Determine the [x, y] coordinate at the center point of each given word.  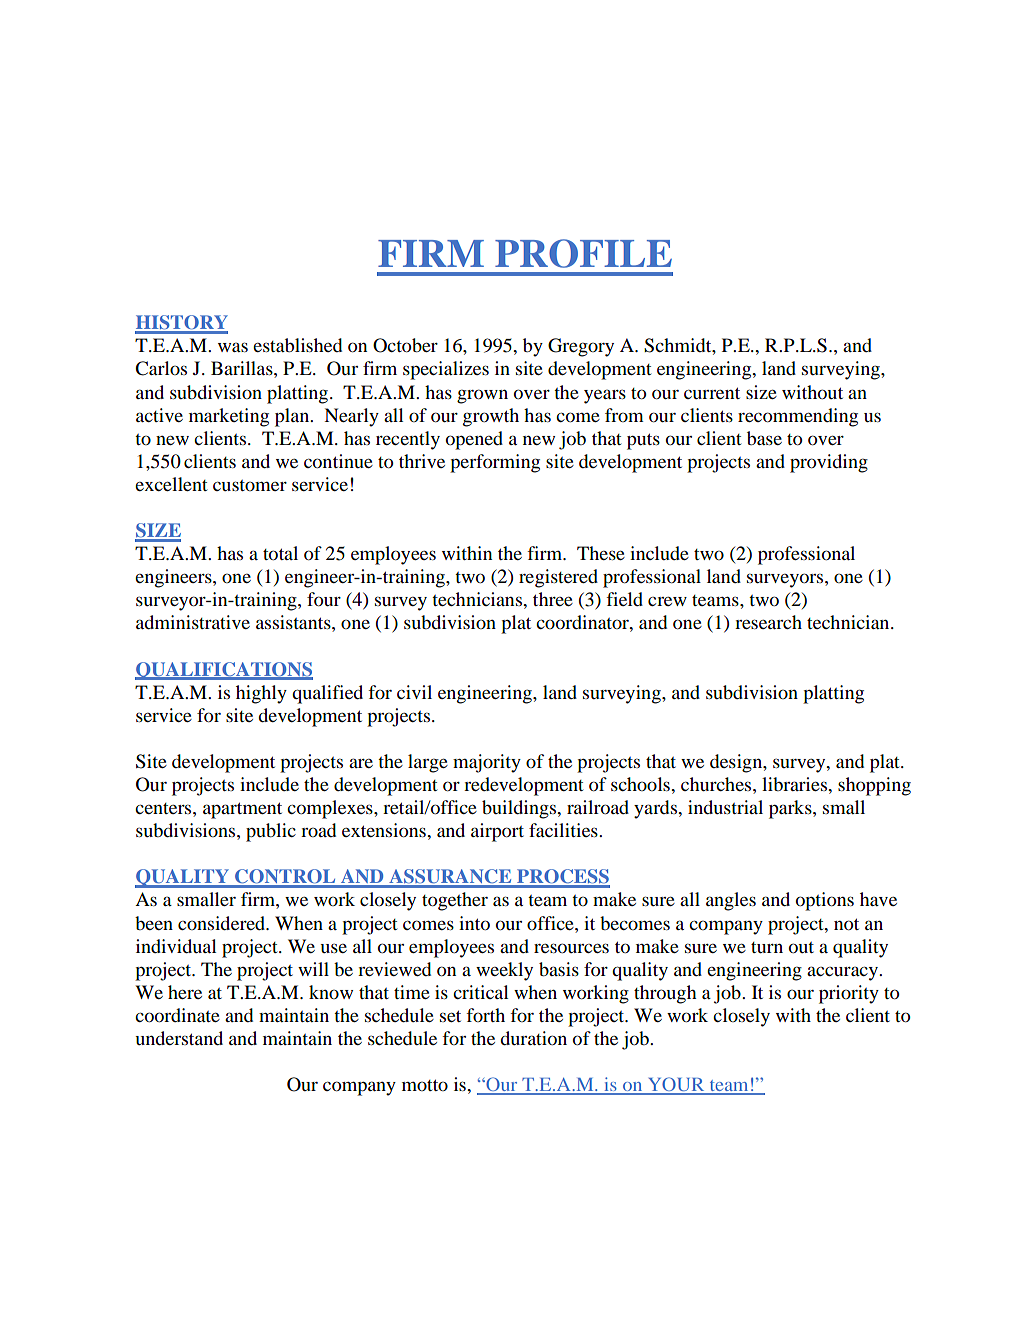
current [712, 393]
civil [414, 692]
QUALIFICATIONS [224, 671]
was [233, 347]
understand [179, 1038]
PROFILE [583, 253]
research [768, 622]
